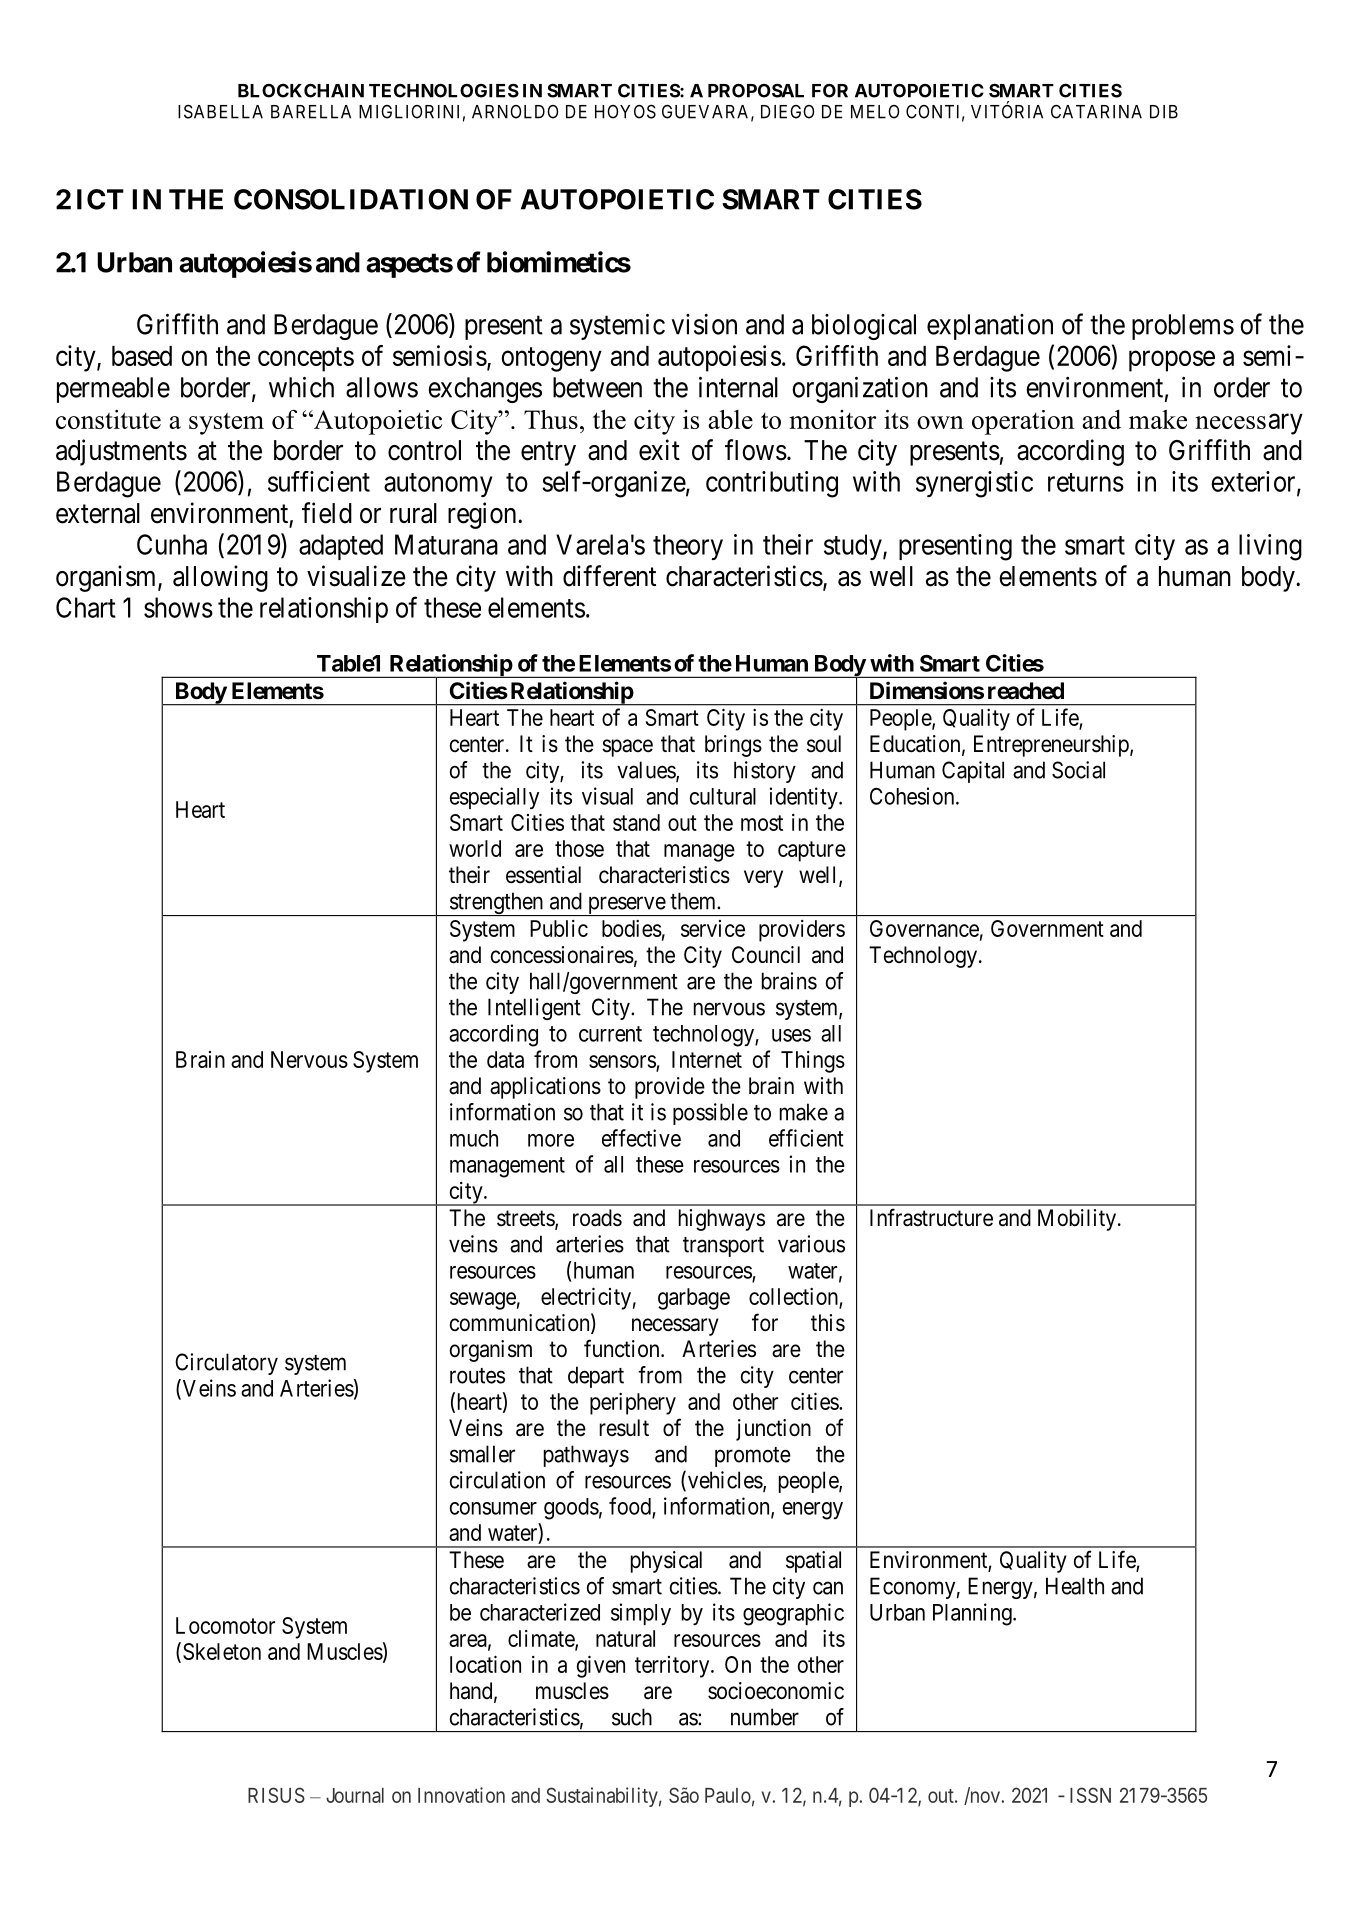 Image resolution: width=1357 pixels, height=1919 pixels. Describe the element at coordinates (226, 1364) in the image. I see `Circulatory` at that location.
